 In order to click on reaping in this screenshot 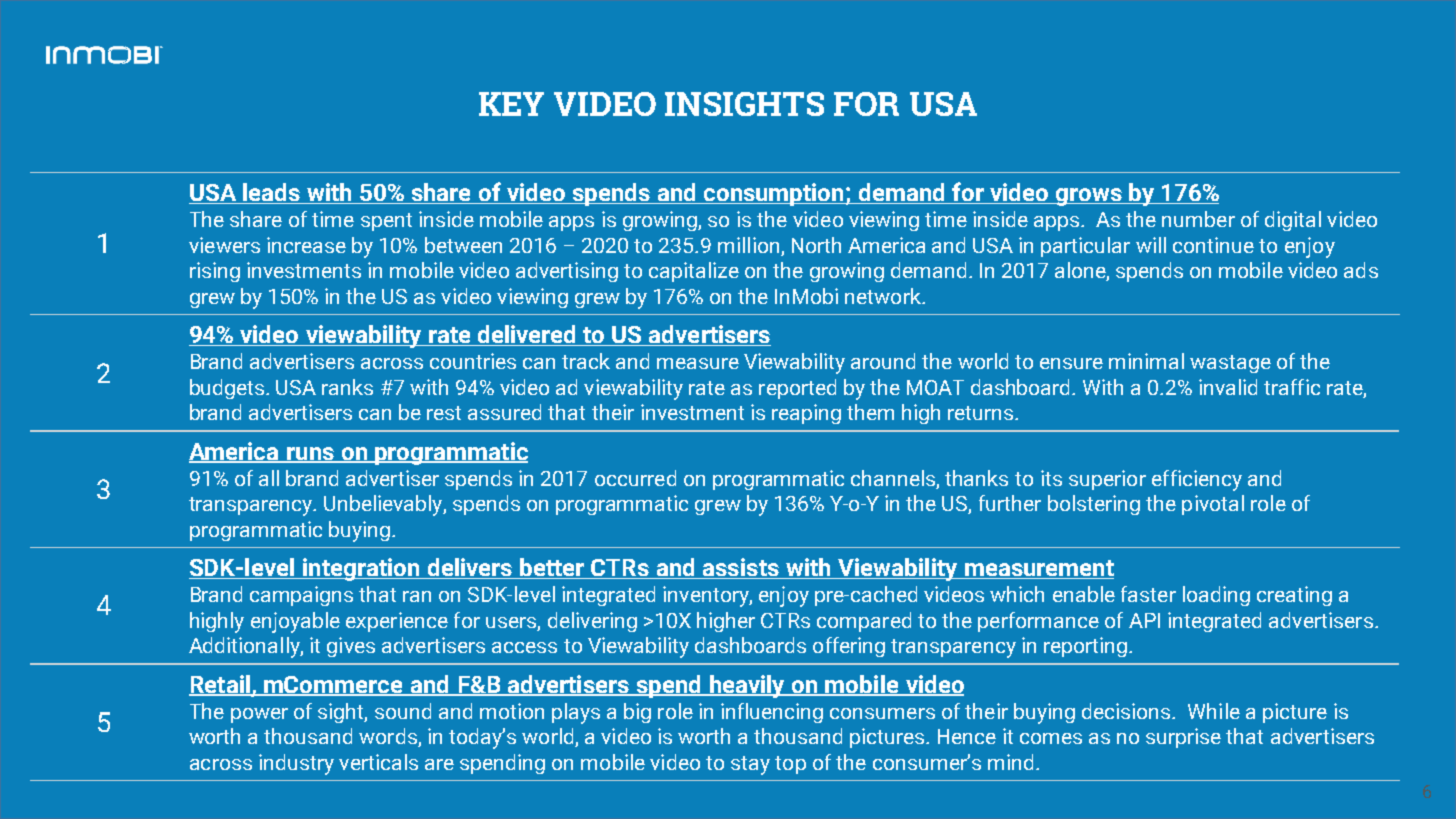, I will do `click(806, 414)`.
